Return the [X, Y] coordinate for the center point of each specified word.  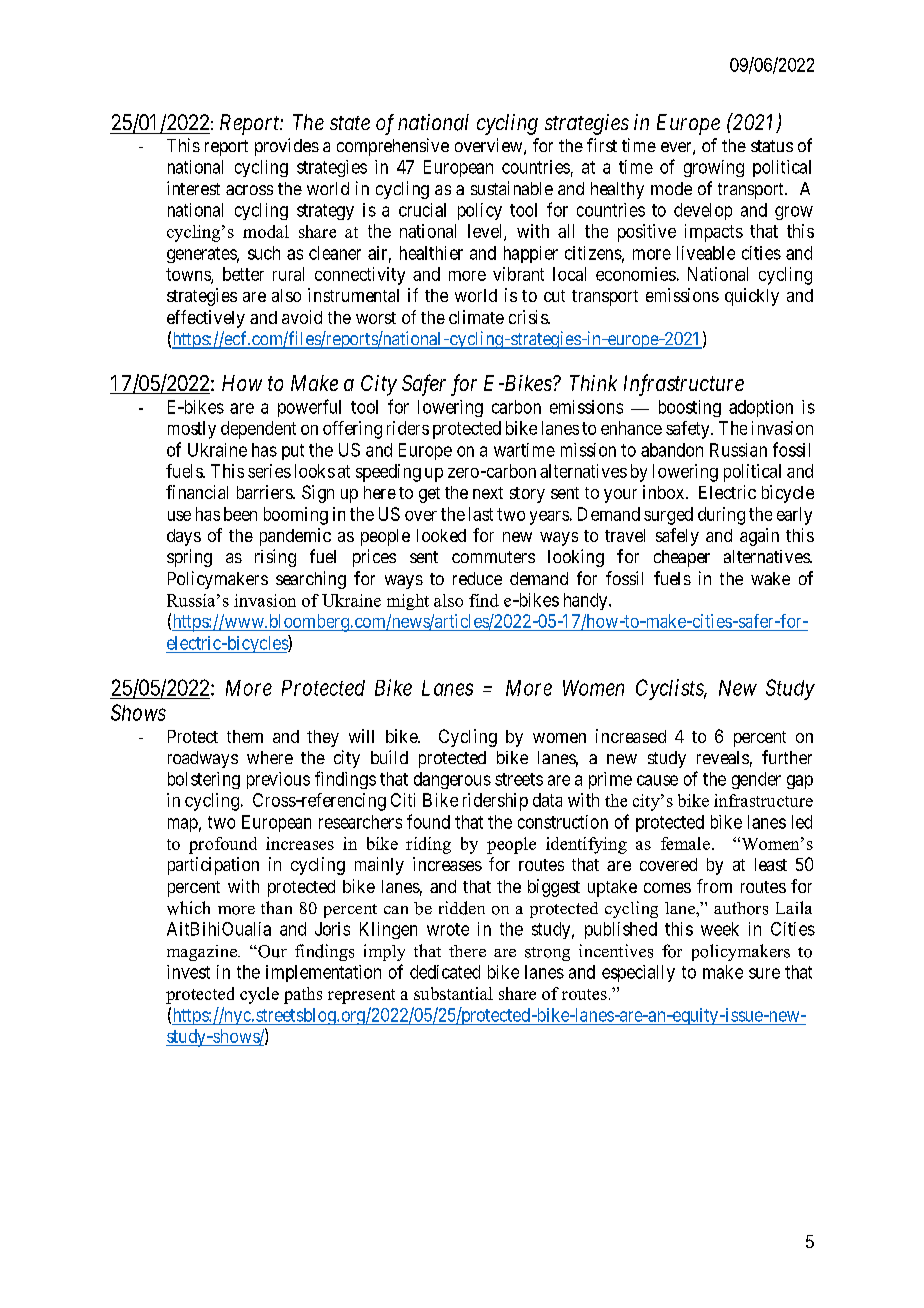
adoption [761, 408]
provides [287, 147]
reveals [723, 757]
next [488, 493]
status [772, 146]
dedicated [445, 972]
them [245, 736]
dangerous [452, 780]
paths [303, 995]
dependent [258, 430]
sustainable [512, 188]
